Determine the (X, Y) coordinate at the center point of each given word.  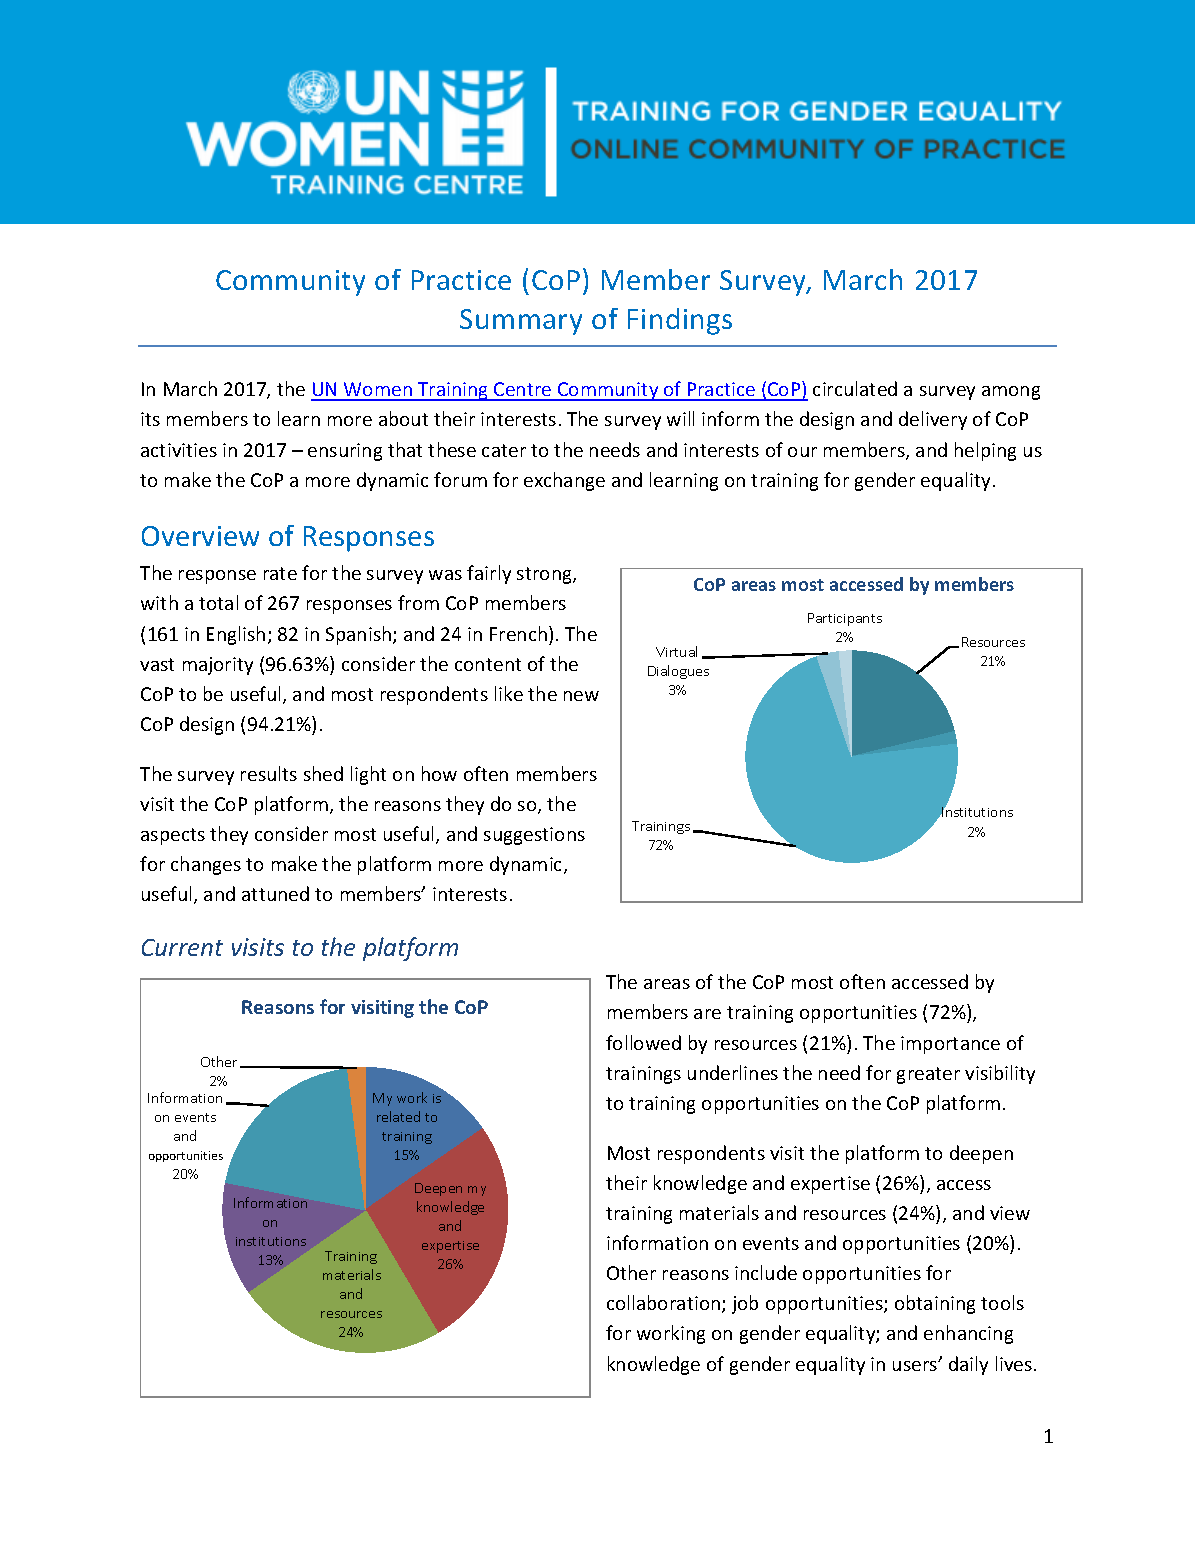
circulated (855, 388)
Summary (521, 322)
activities (179, 450)
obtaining (935, 1304)
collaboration (665, 1304)
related (398, 1116)
